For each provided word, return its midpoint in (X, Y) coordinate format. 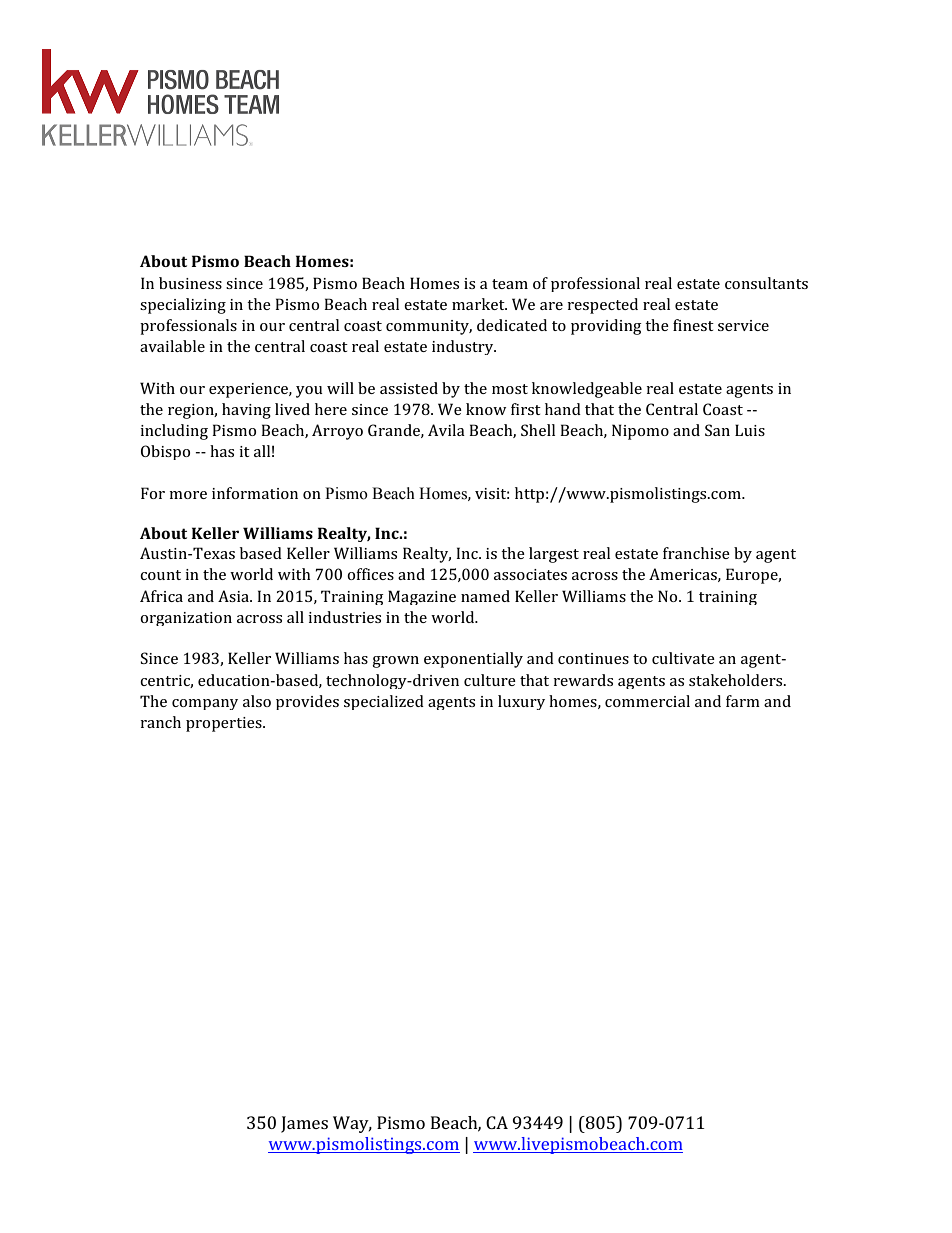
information (255, 493)
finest (693, 325)
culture (490, 680)
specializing (183, 306)
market (479, 304)
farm (743, 701)
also (257, 701)
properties (225, 724)
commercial (647, 701)
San (717, 430)
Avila (446, 430)
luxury (521, 702)
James (304, 1124)
